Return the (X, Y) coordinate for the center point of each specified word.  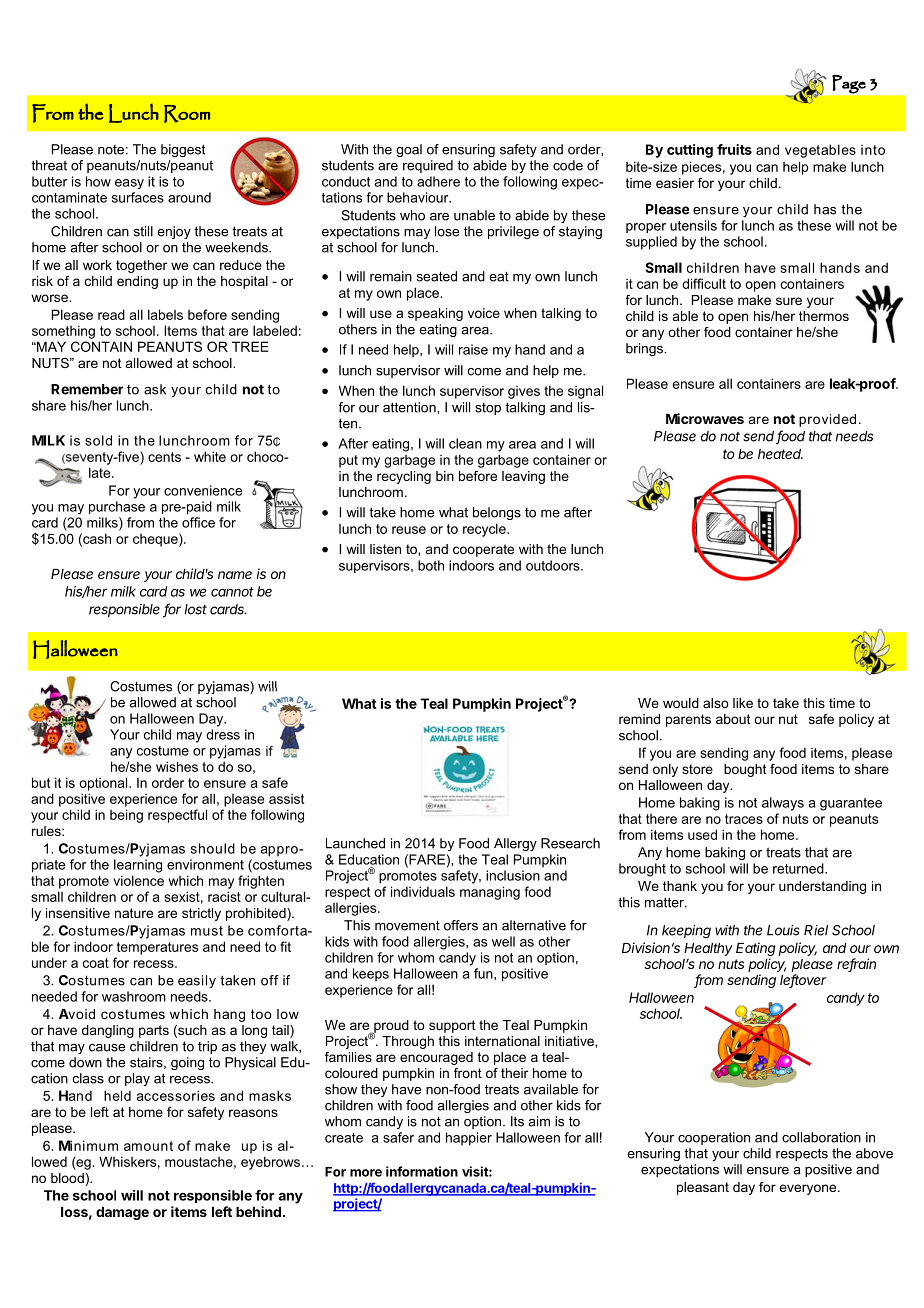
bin (445, 476)
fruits (734, 149)
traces (744, 819)
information (422, 1171)
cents (164, 457)
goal (409, 150)
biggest (183, 150)
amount (148, 1146)
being (126, 816)
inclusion (513, 875)
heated (780, 454)
